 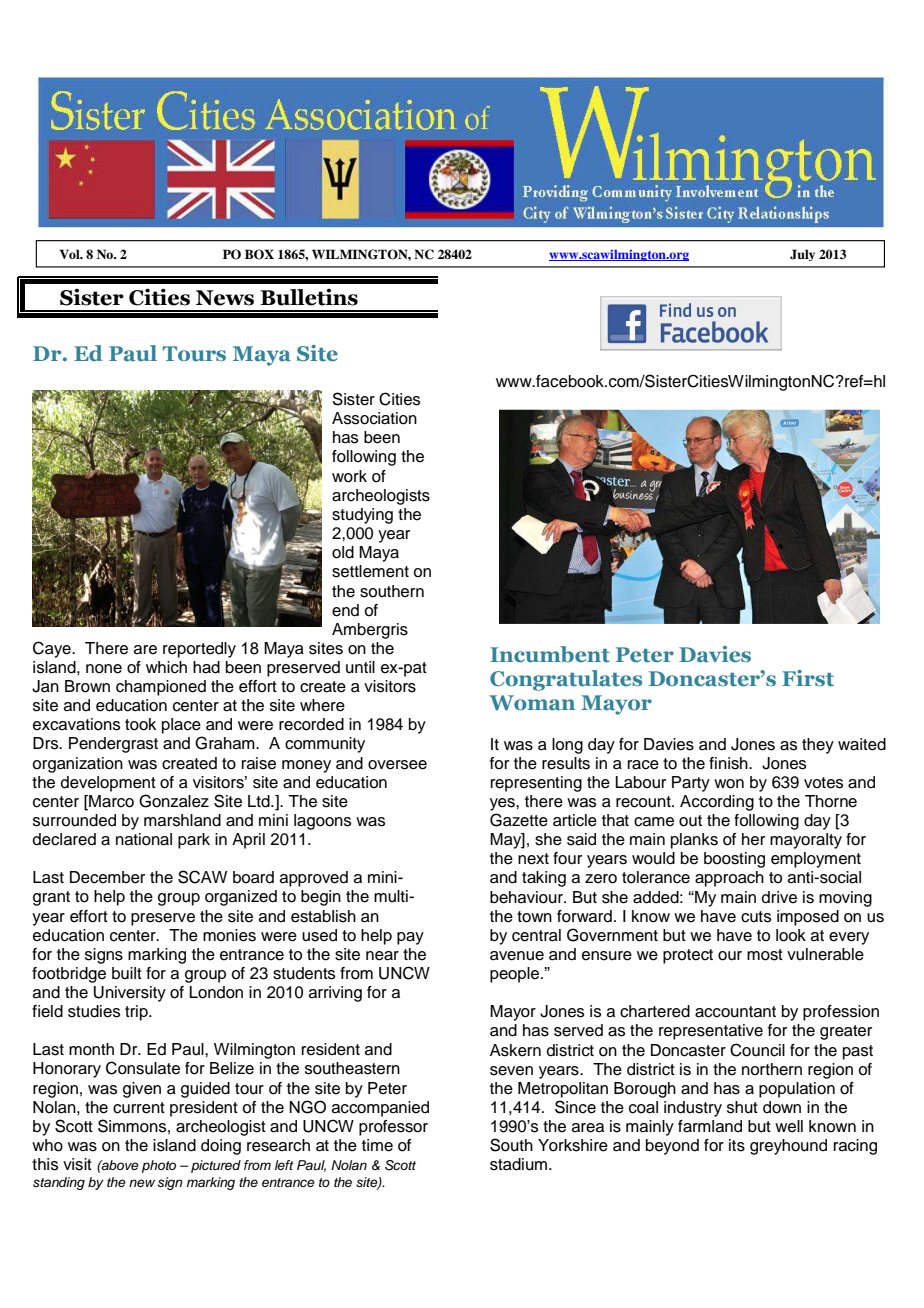 What do you see at coordinates (374, 418) in the screenshot?
I see `Association` at bounding box center [374, 418].
